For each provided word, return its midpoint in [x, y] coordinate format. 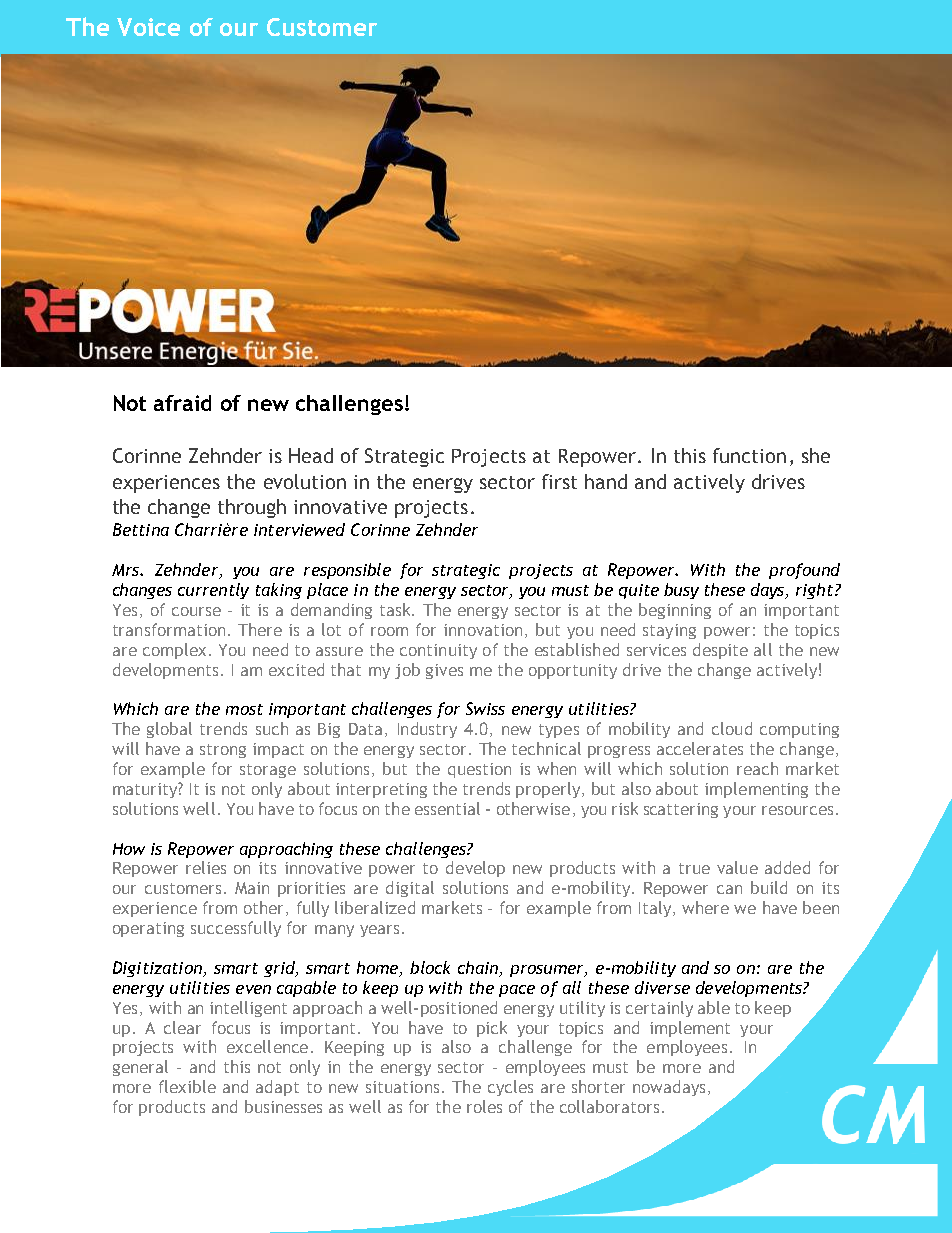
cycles [510, 1088]
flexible [187, 1086]
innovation [483, 630]
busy [681, 591]
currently [213, 591]
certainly [659, 1009]
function [749, 455]
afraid [182, 403]
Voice [148, 27]
